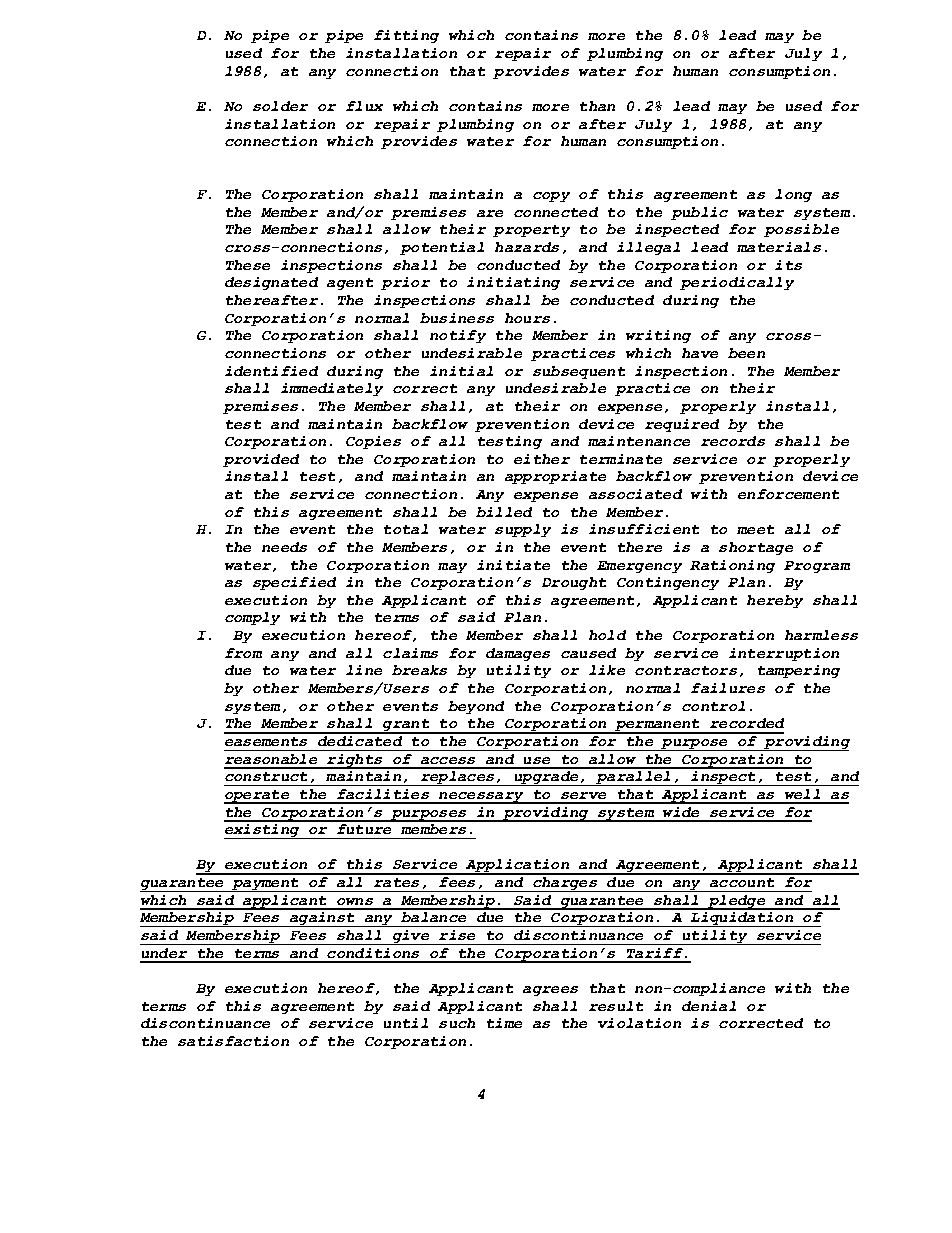 This screenshot has height=1233, width=952. I want to click on than, so click(597, 106).
